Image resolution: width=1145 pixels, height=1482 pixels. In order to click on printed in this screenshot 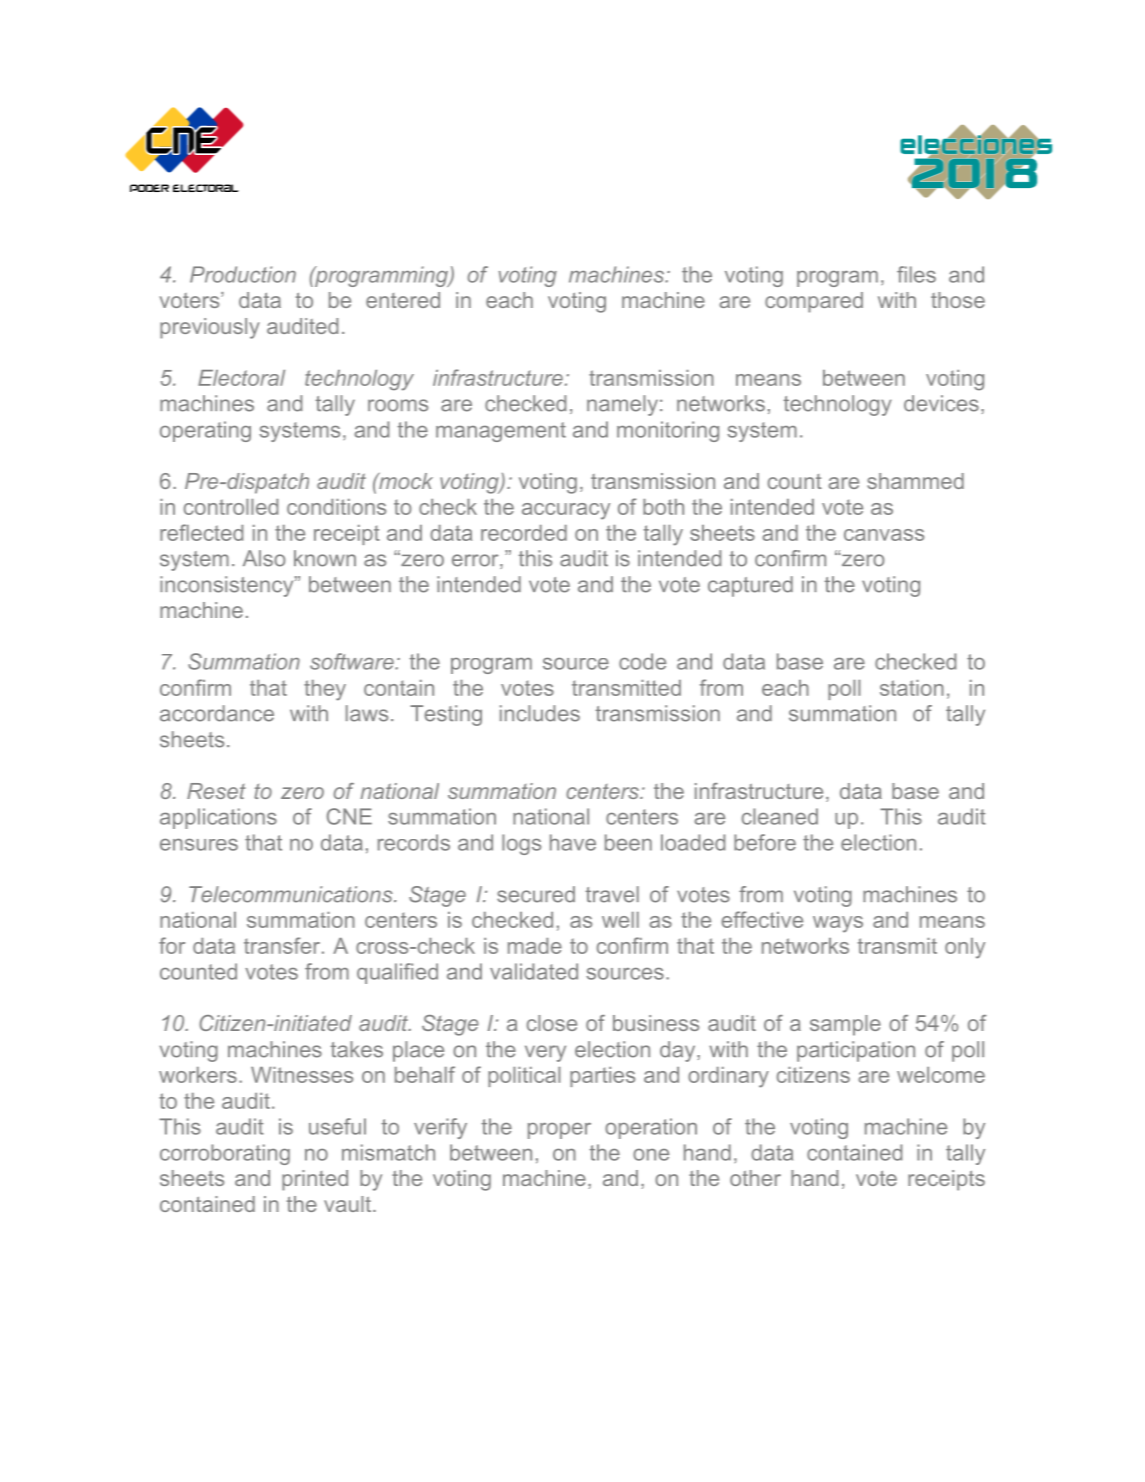, I will do `click(315, 1180)`.
